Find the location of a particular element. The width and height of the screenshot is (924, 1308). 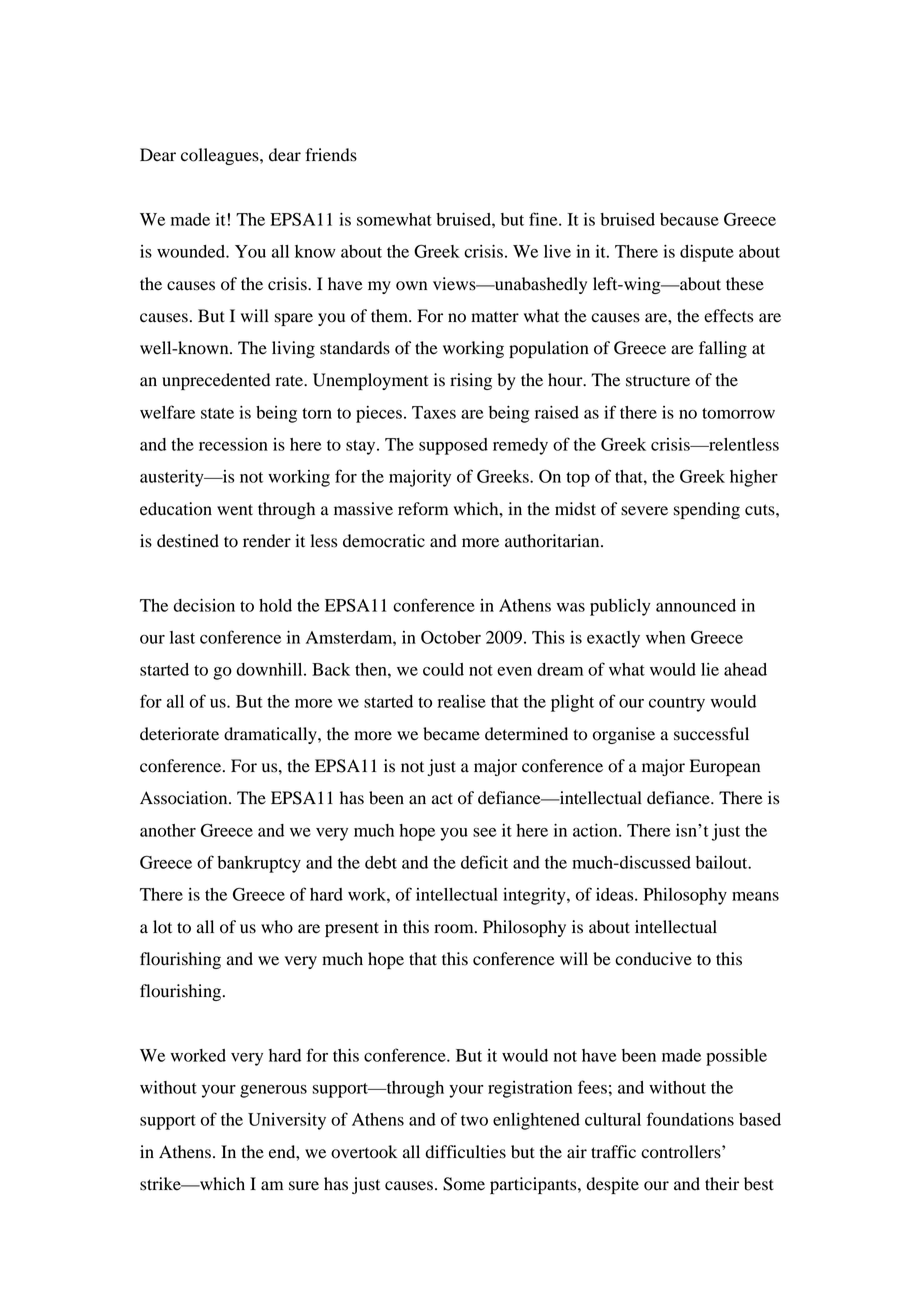

controllers is located at coordinates (682, 1152).
